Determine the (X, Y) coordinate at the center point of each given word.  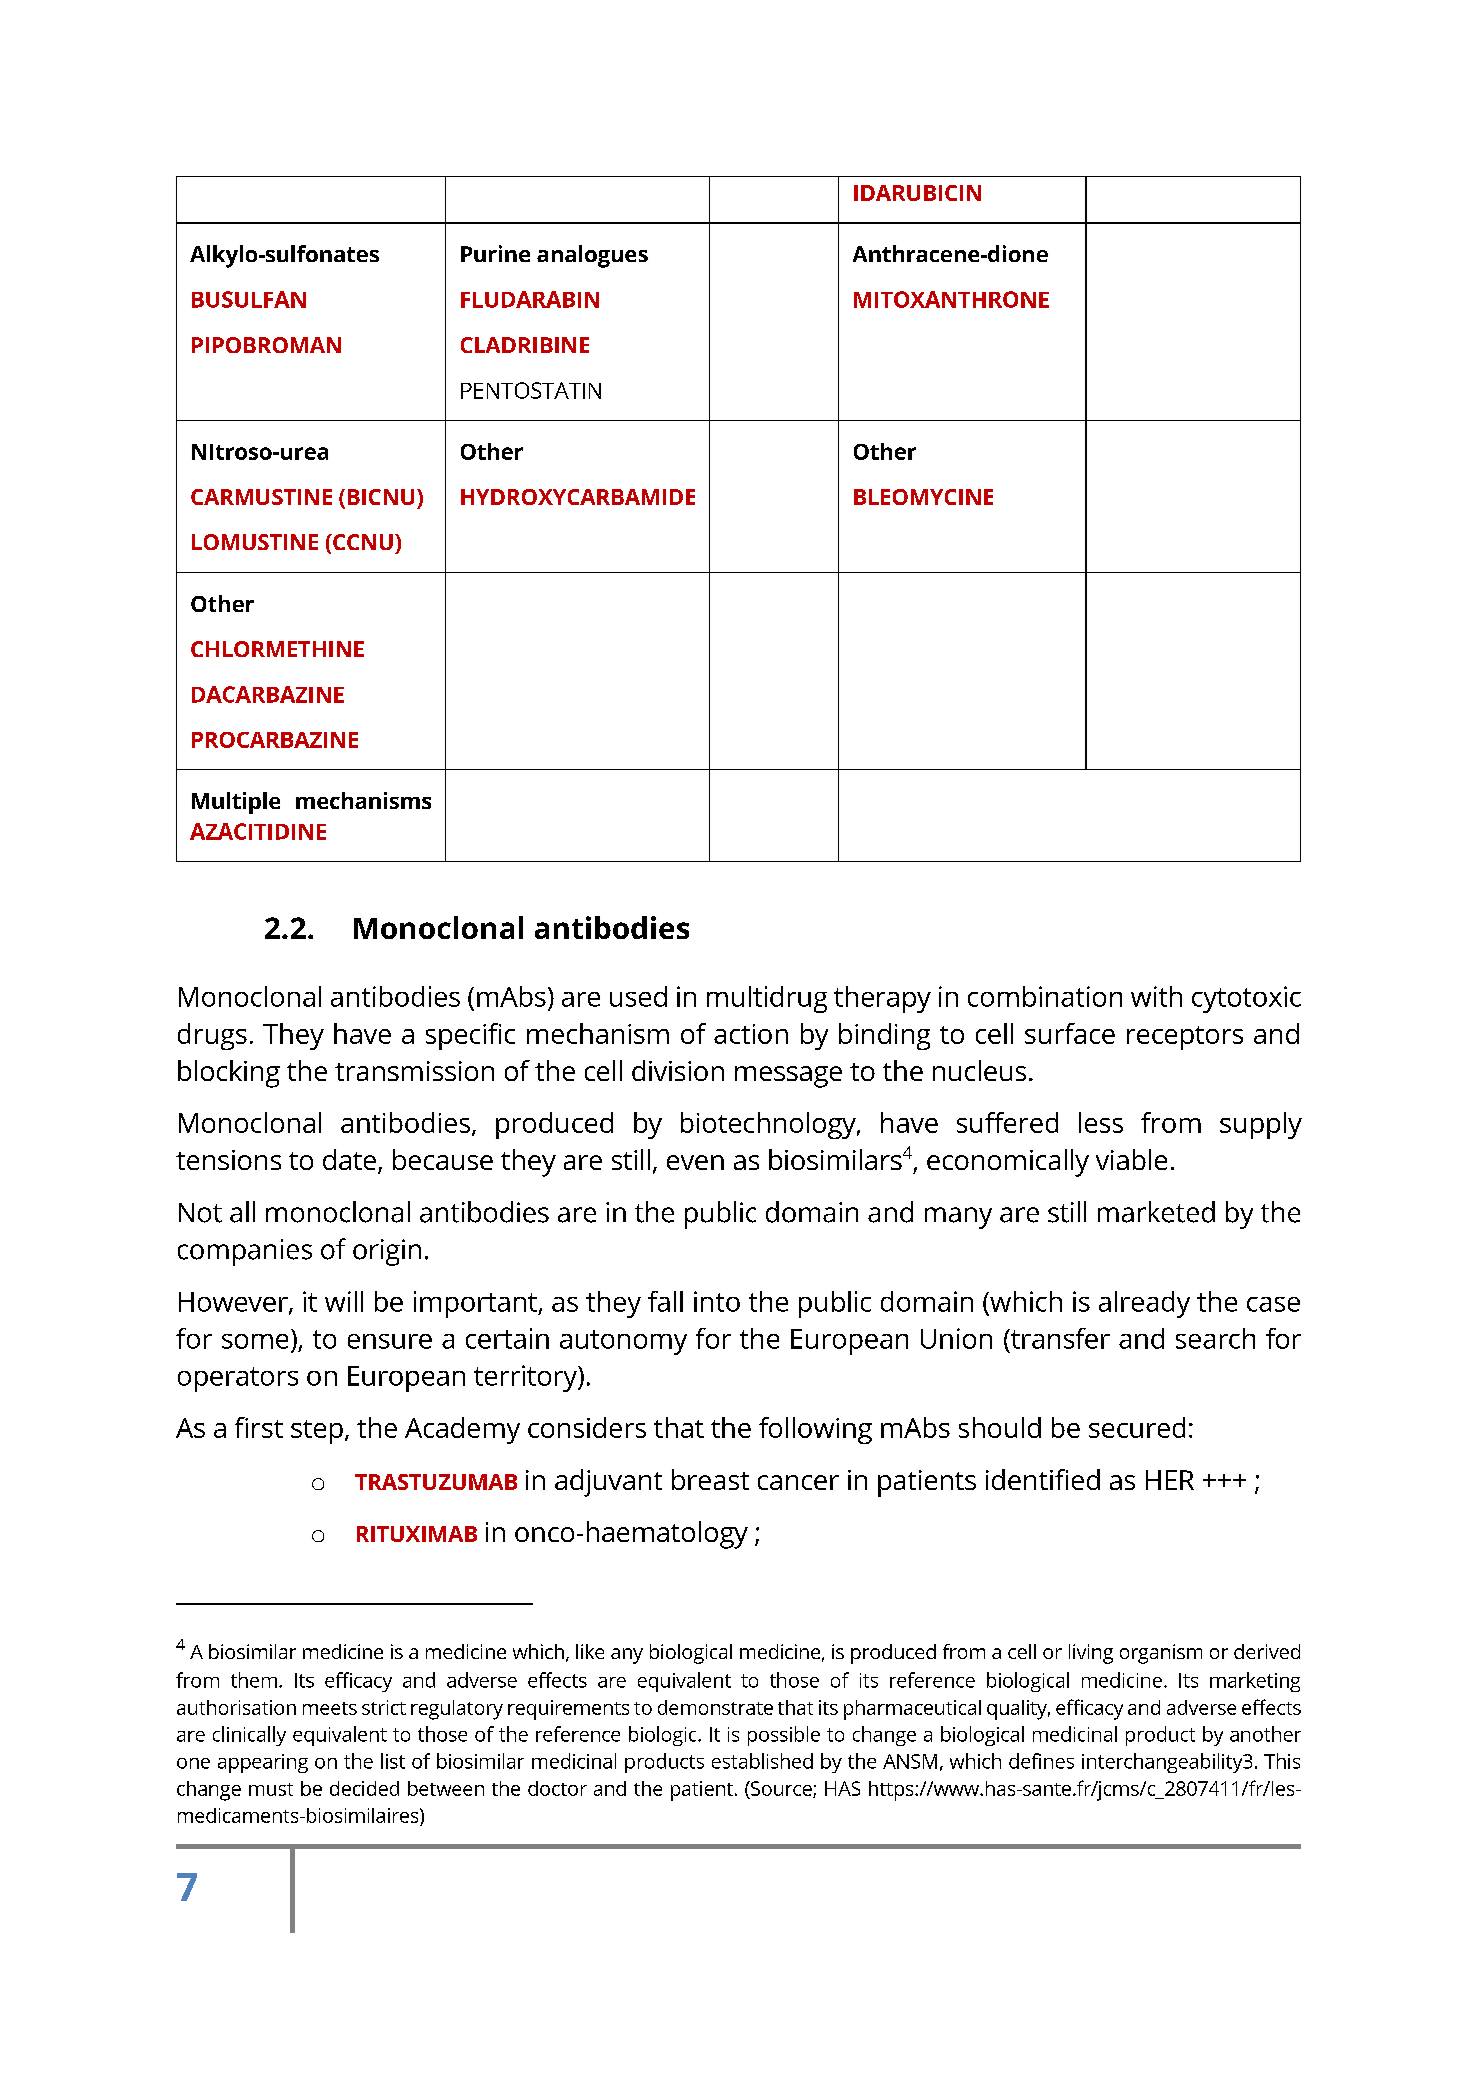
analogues (592, 256)
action (751, 1034)
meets (330, 1708)
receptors (1185, 1038)
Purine (495, 253)
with (1156, 996)
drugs (212, 1036)
